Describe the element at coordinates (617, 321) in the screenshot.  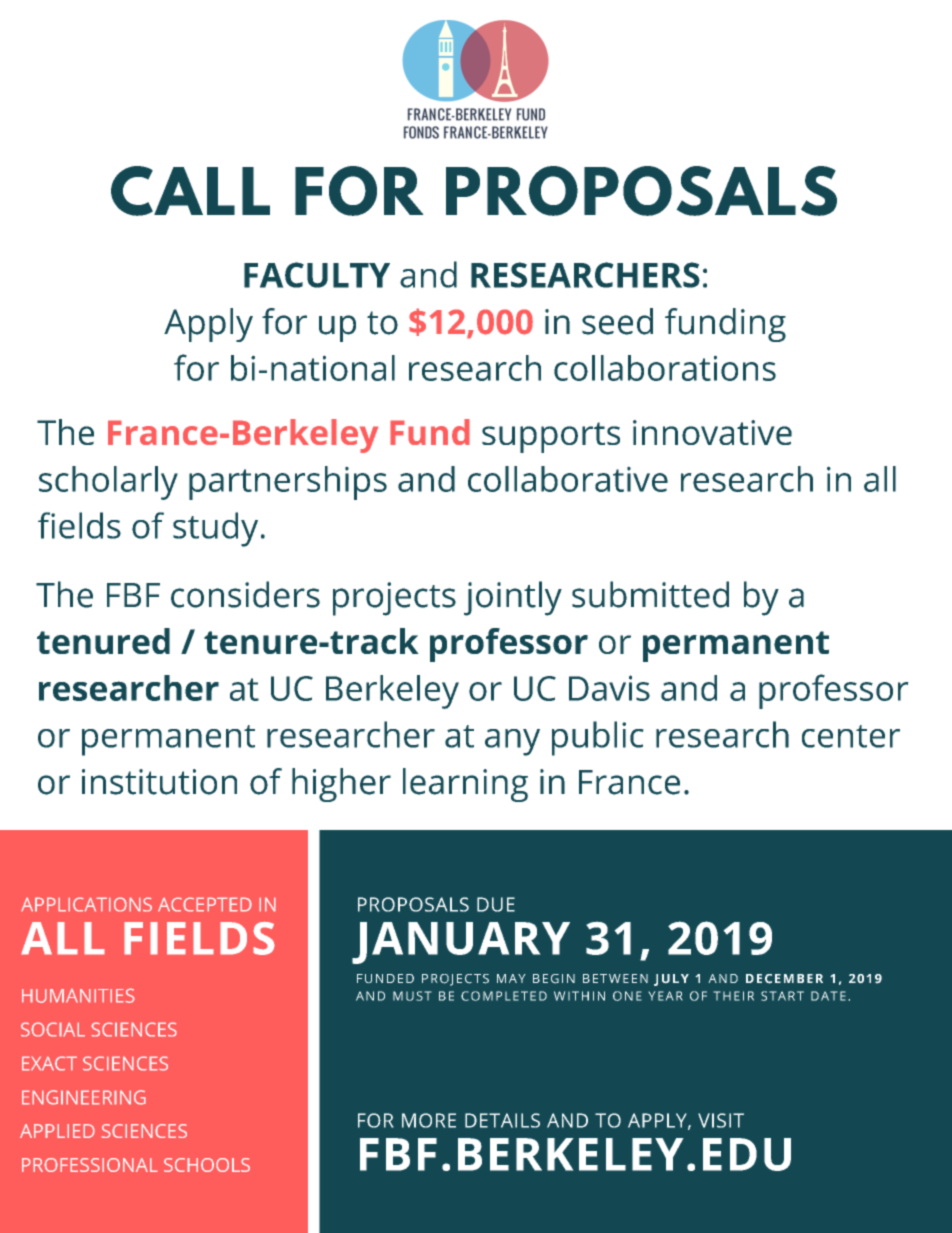
I see `seed` at that location.
